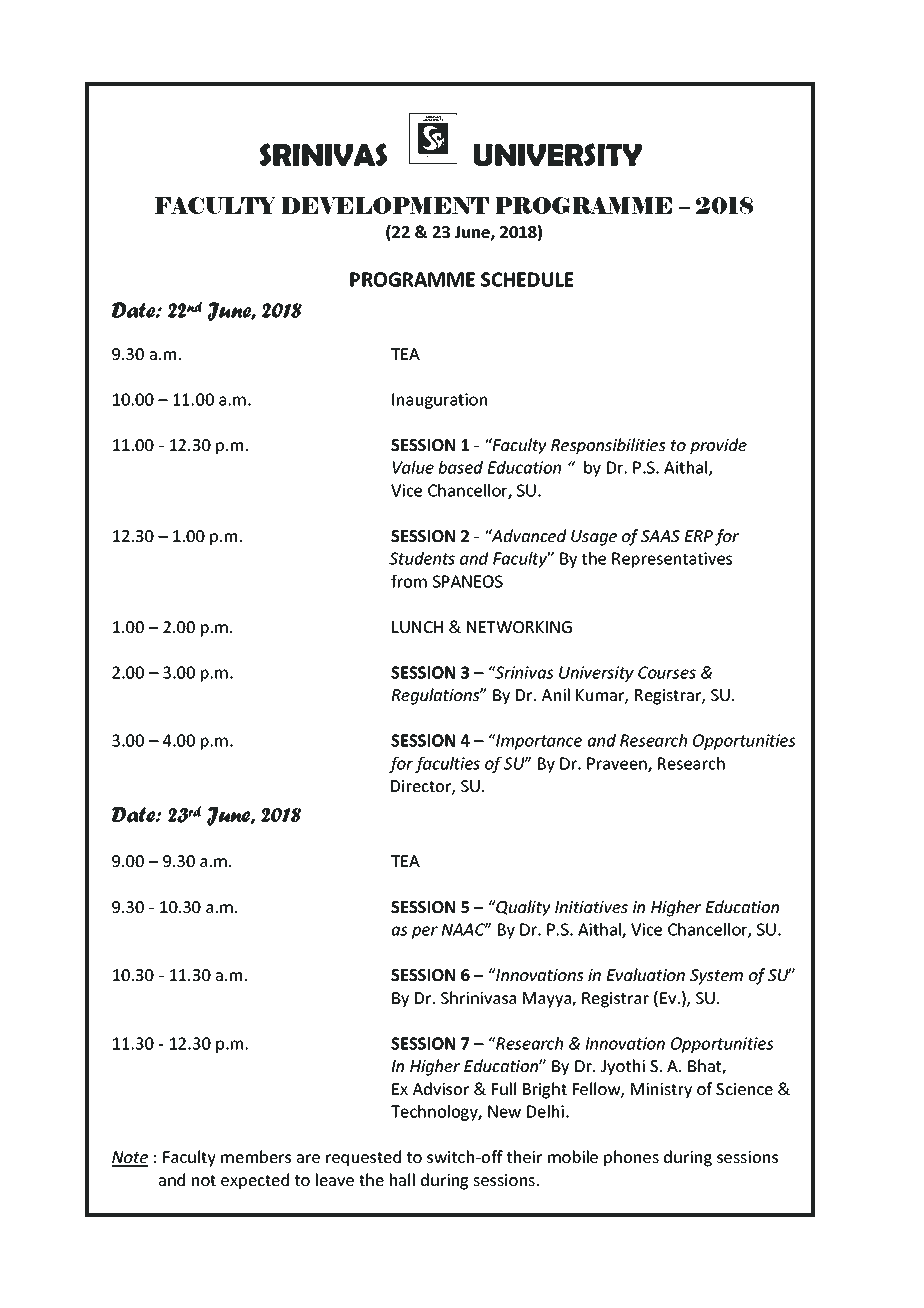 This screenshot has height=1308, width=924. Describe the element at coordinates (660, 536) in the screenshot. I see `SAAS` at that location.
